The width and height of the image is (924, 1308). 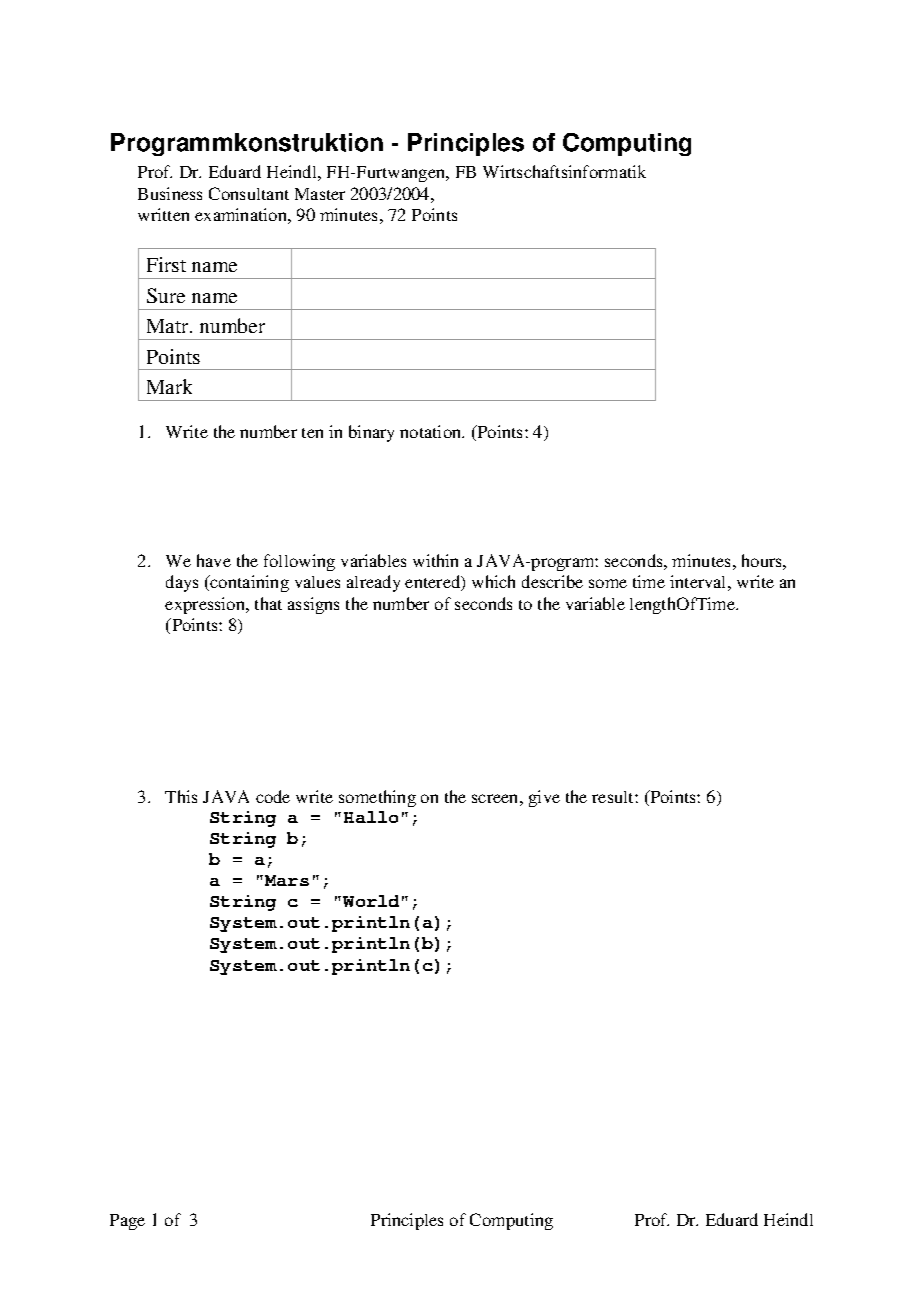 What do you see at coordinates (544, 798) in the image?
I see `give` at bounding box center [544, 798].
